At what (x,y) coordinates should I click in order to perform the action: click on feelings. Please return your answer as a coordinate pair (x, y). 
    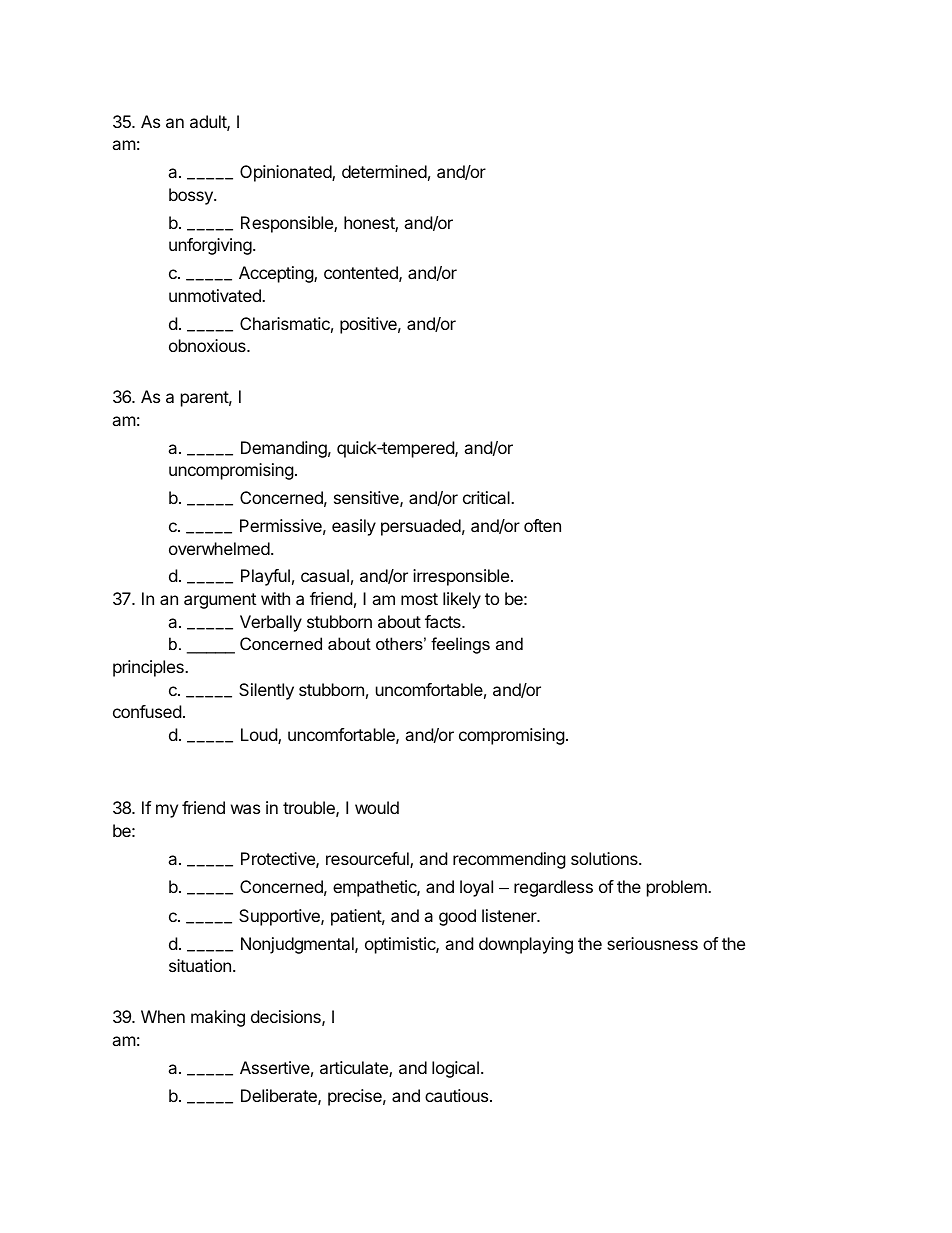
    Looking at the image, I should click on (460, 645).
